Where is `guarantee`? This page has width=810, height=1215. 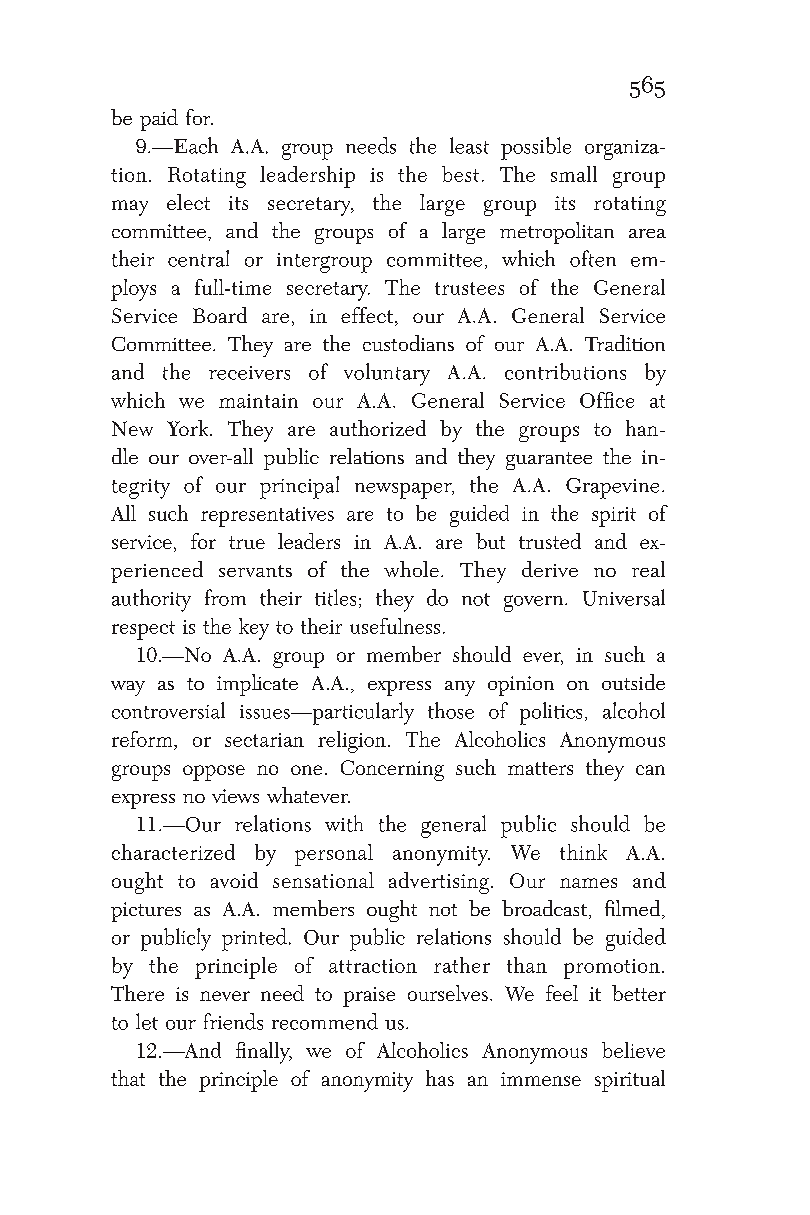
guarantee is located at coordinates (549, 461).
